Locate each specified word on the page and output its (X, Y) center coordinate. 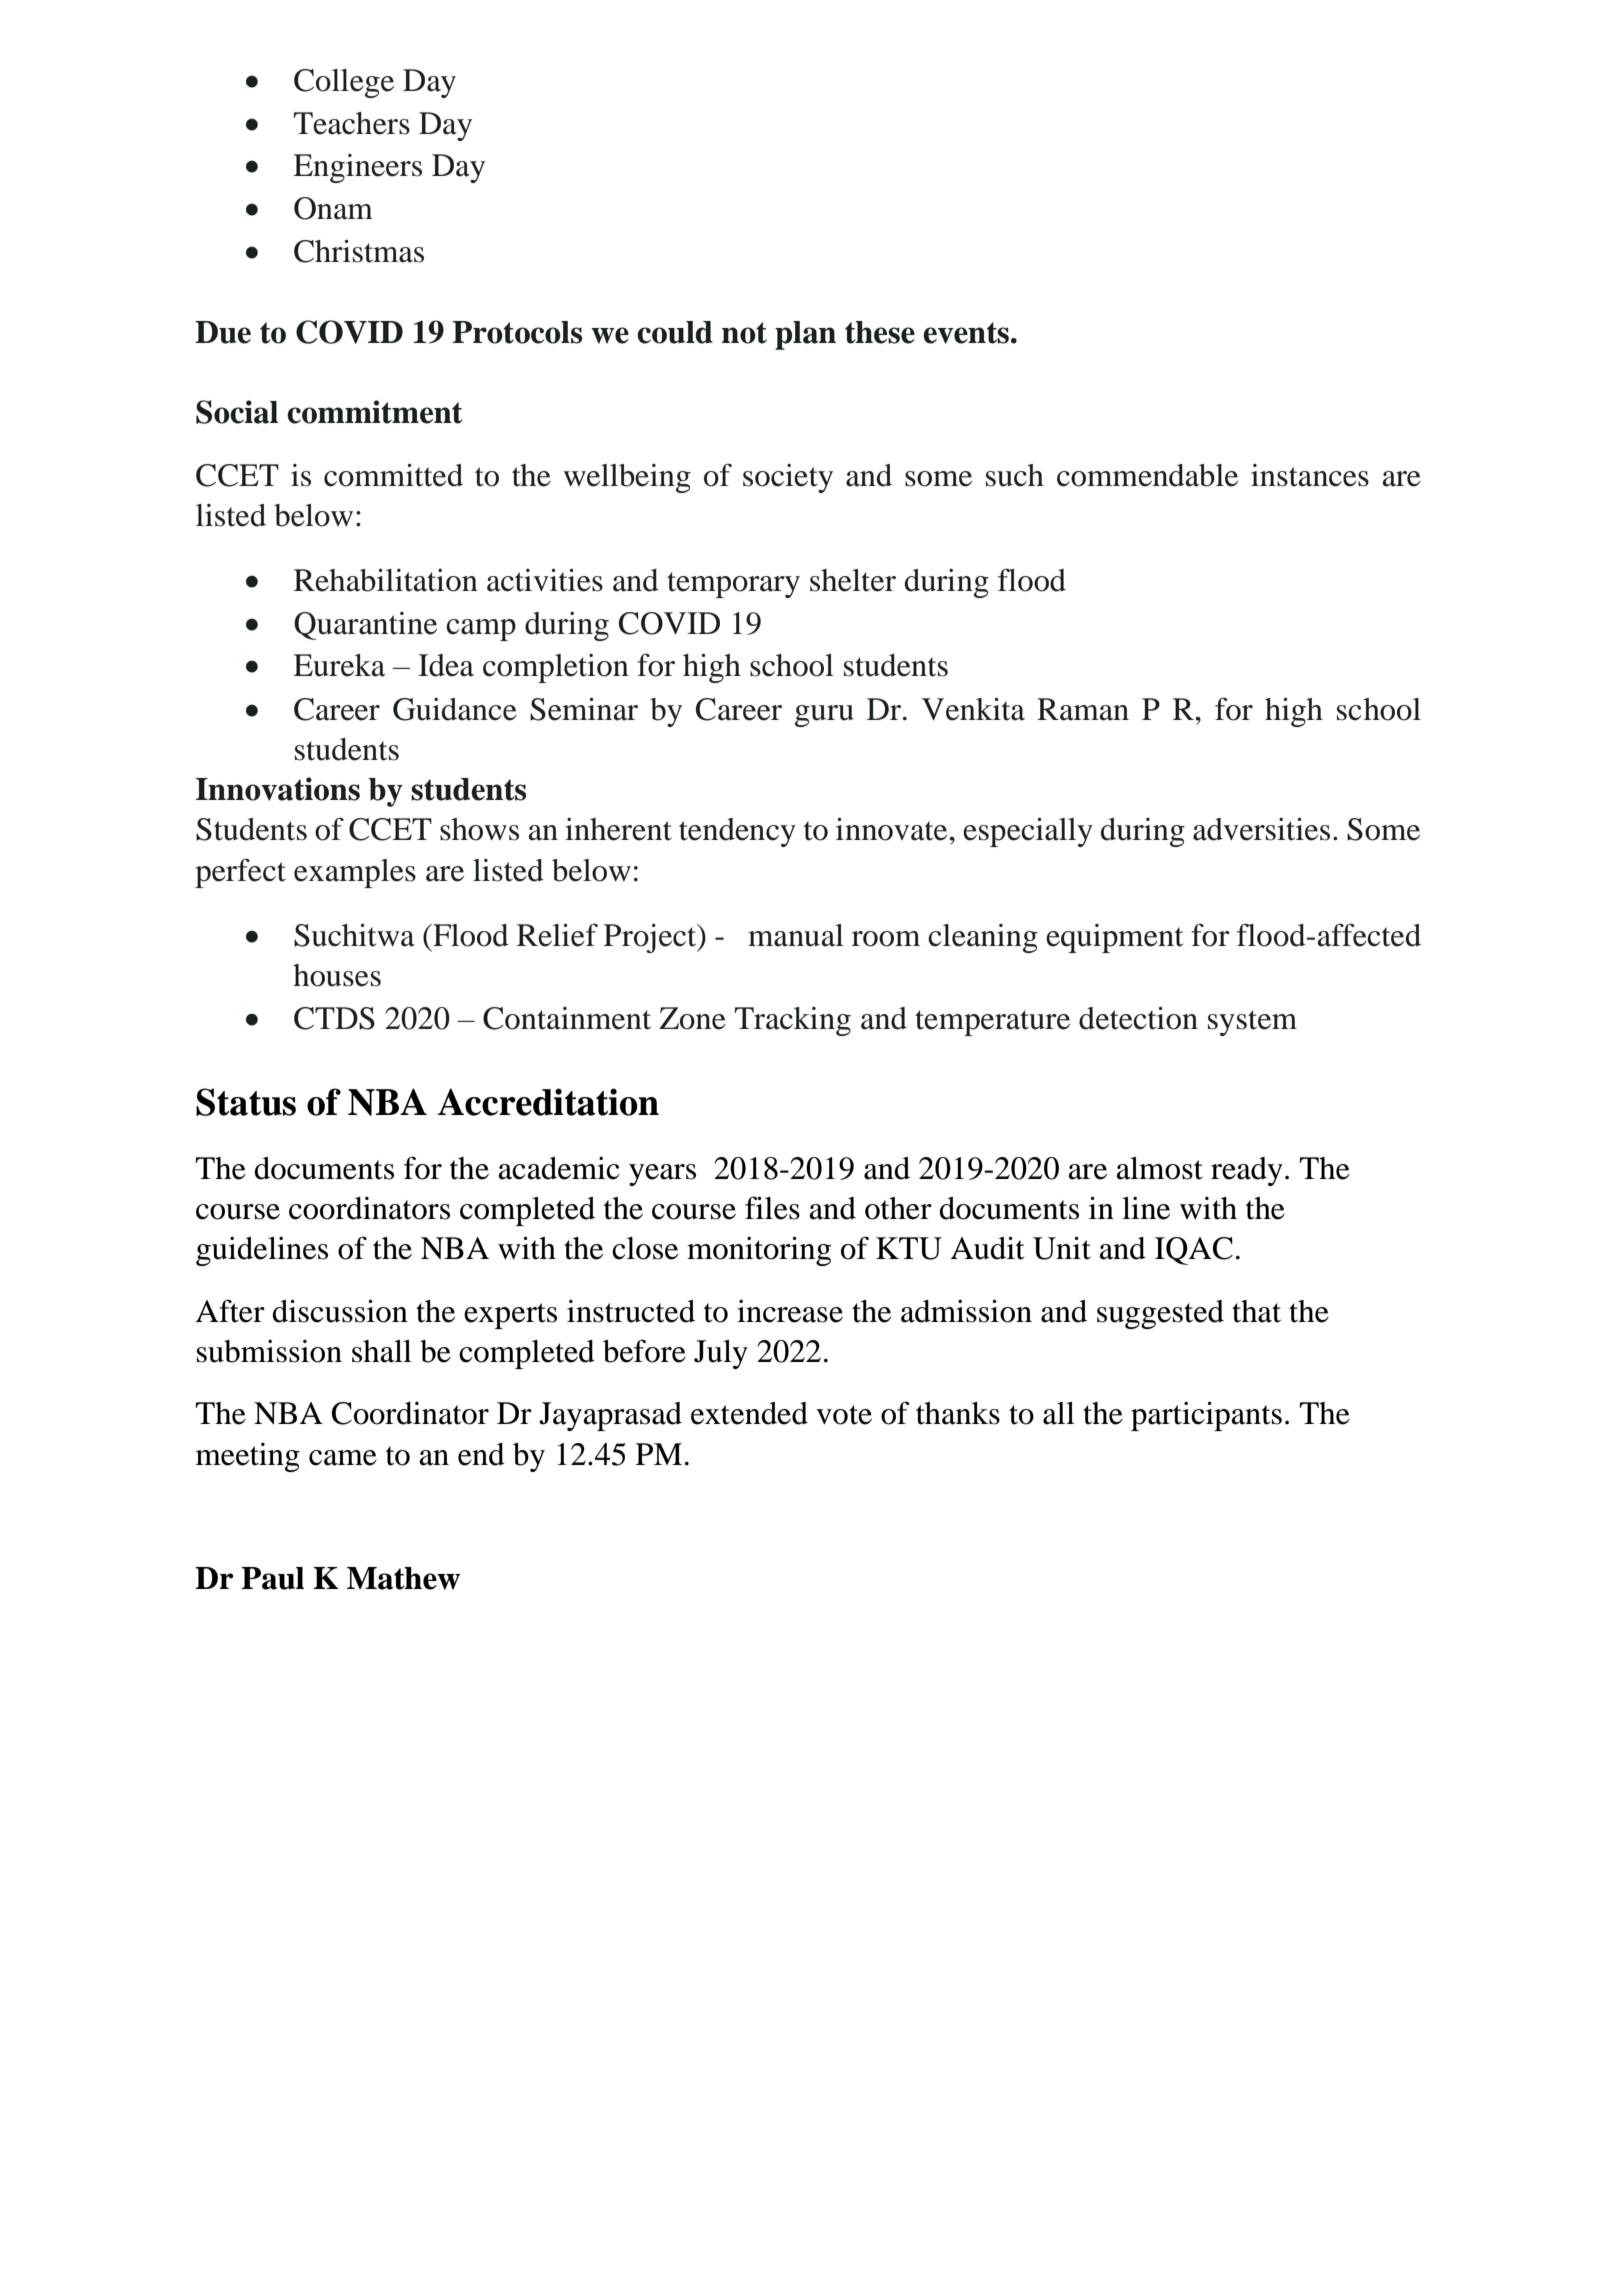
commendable (1147, 475)
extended (749, 1413)
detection (1138, 1018)
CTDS (334, 1018)
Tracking (793, 1021)
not (744, 333)
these (880, 332)
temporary (733, 585)
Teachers (352, 123)
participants (1206, 1416)
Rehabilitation (386, 580)
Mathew (403, 1578)
